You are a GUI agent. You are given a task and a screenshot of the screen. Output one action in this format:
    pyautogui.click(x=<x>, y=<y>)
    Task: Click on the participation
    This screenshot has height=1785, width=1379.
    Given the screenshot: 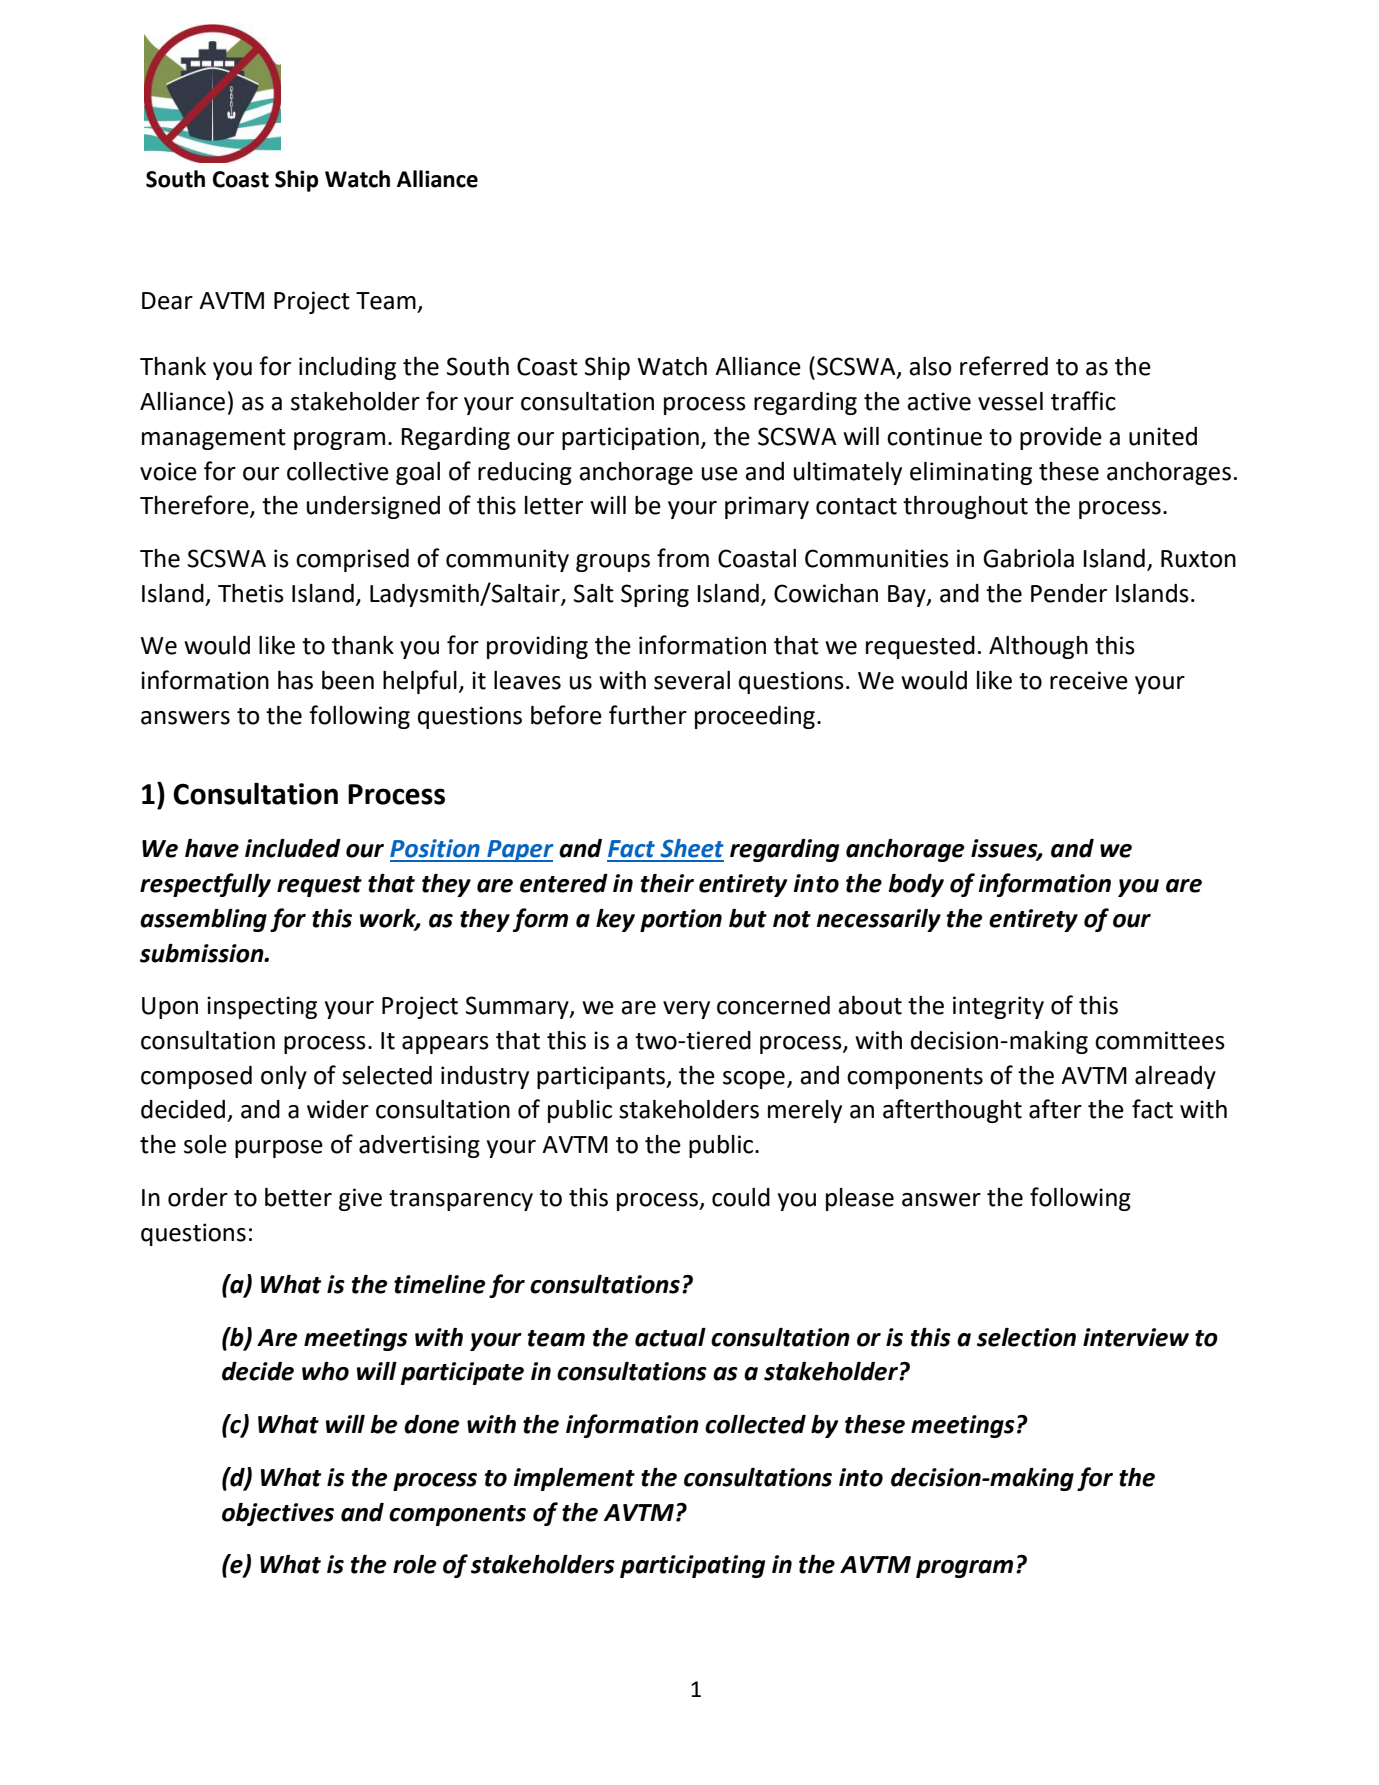 What is the action you would take?
    pyautogui.click(x=630, y=438)
